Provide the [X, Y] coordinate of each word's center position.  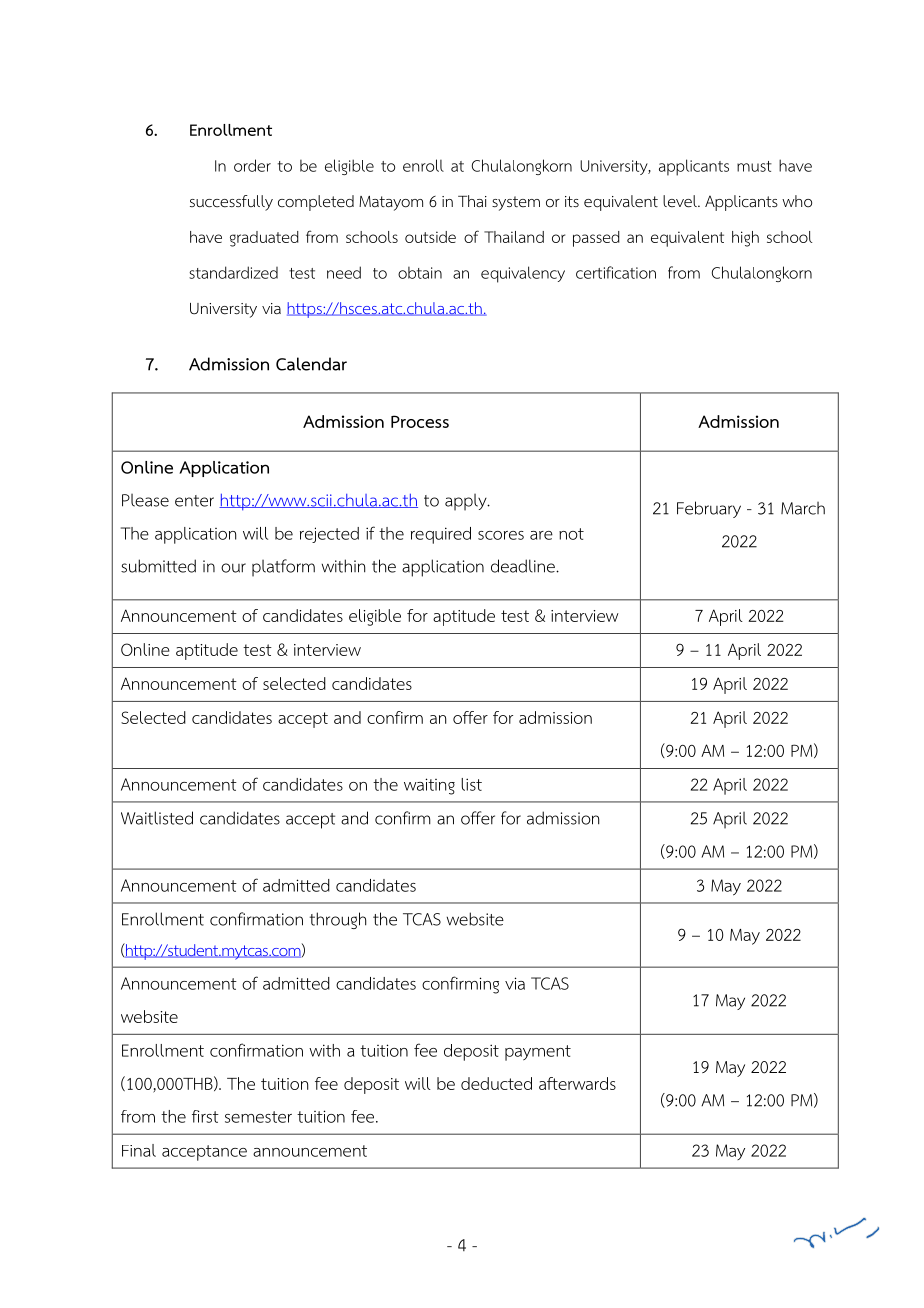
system [516, 203]
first [205, 1116]
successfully [231, 203]
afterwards [577, 1083]
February [709, 509]
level [681, 201]
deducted [496, 1083]
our [233, 568]
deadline [524, 566]
